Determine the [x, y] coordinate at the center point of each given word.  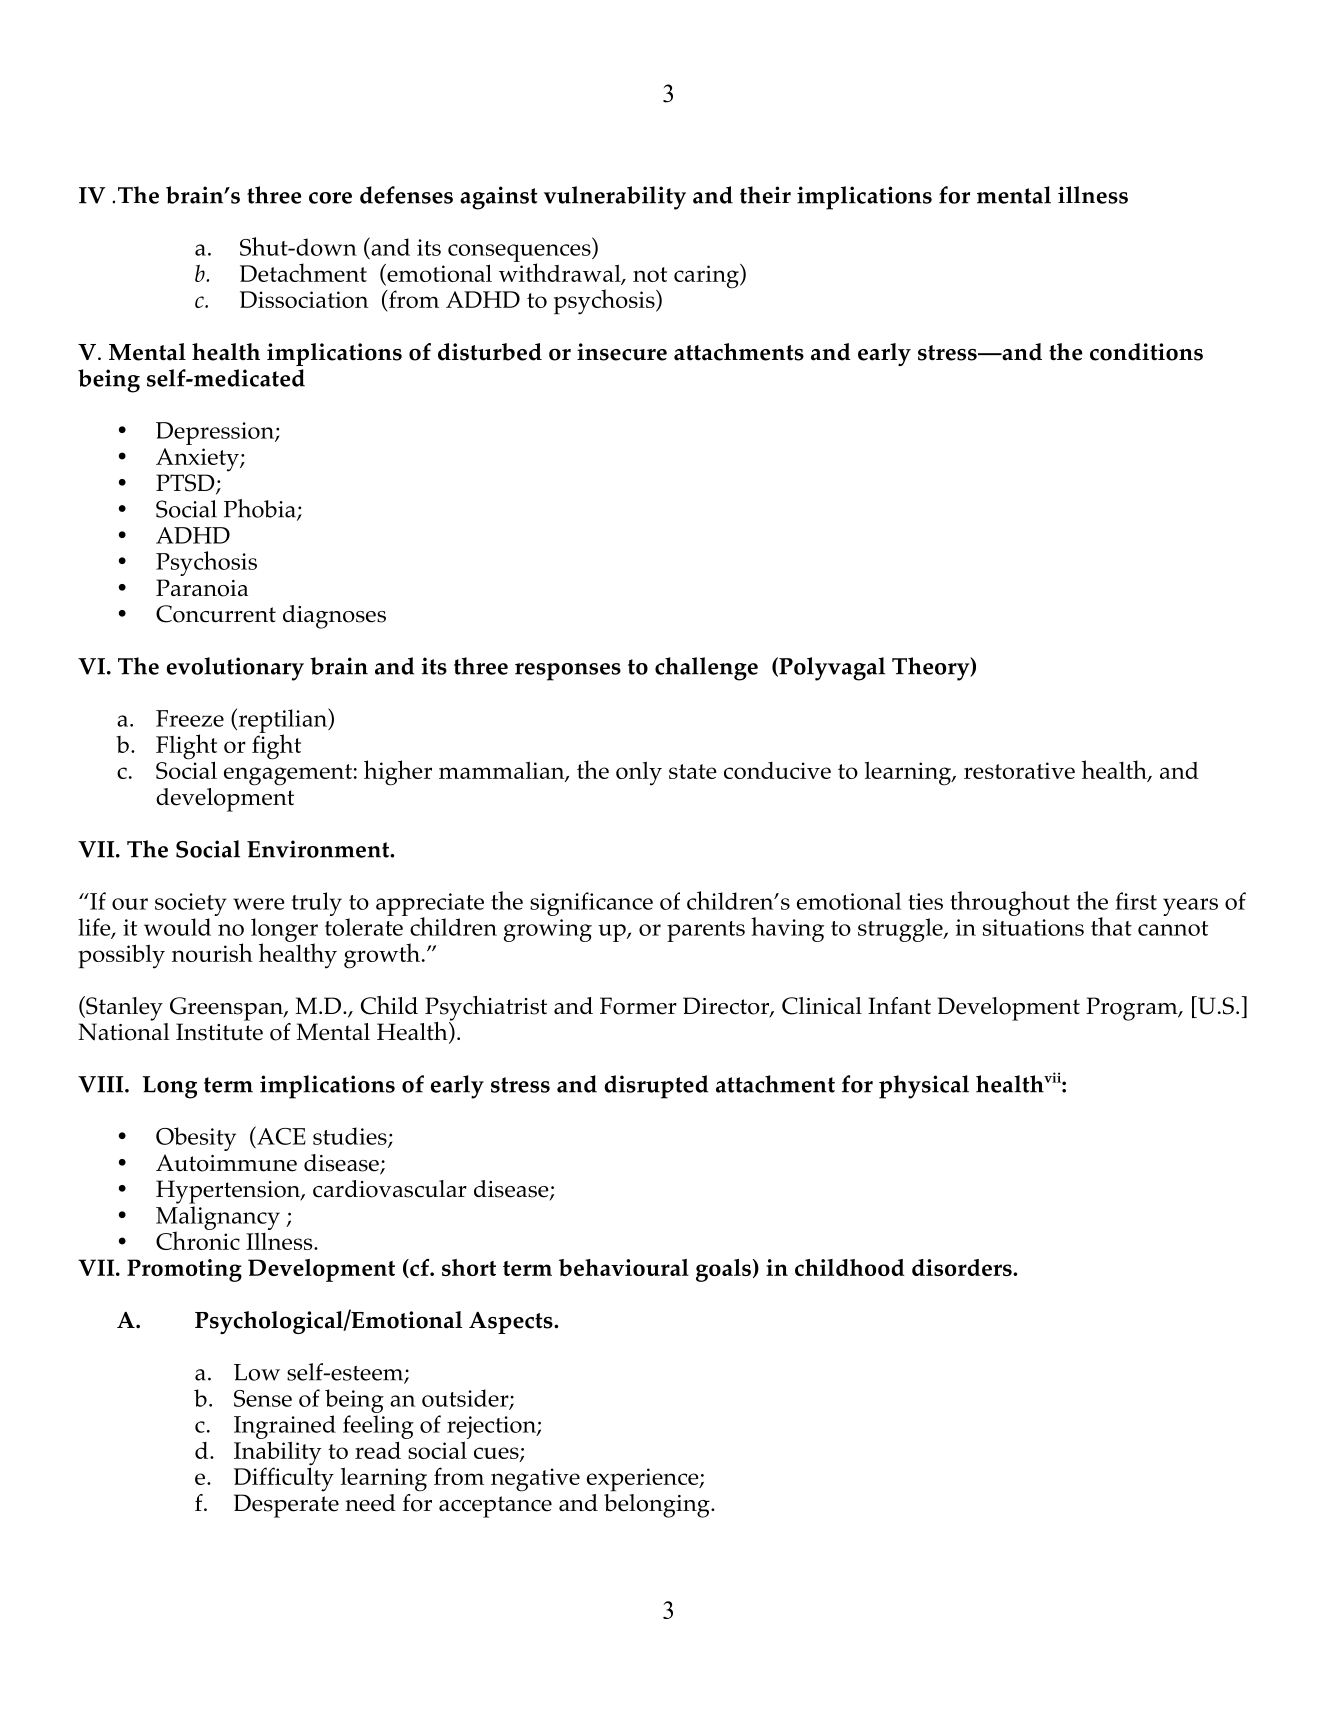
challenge [706, 669]
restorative [1019, 770]
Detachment [303, 272]
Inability [278, 1454]
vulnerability [615, 198]
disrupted [656, 1087]
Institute [219, 1032]
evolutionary [235, 669]
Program [1133, 1009]
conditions [1146, 352]
